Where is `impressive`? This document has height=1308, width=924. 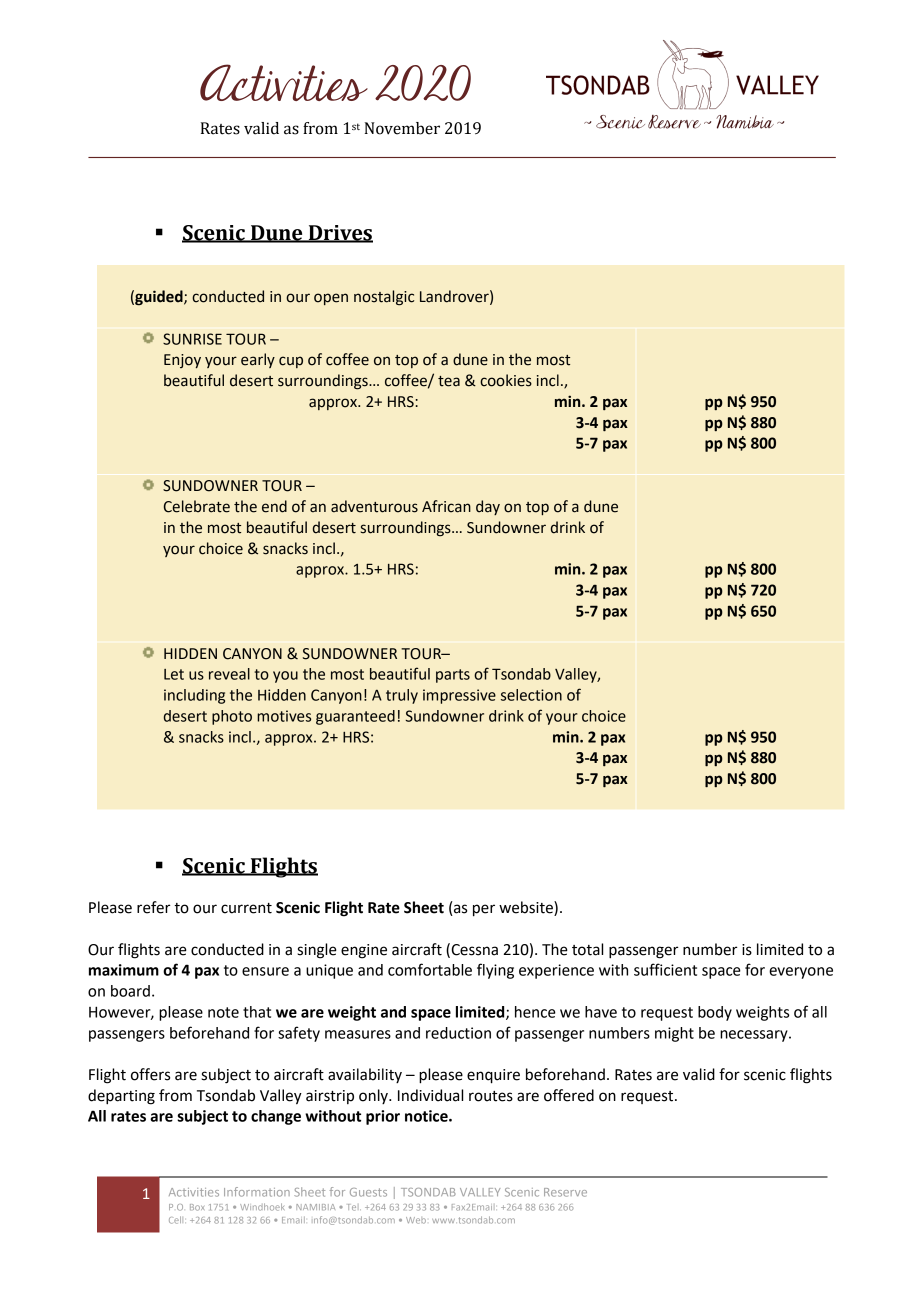 impressive is located at coordinates (459, 696).
